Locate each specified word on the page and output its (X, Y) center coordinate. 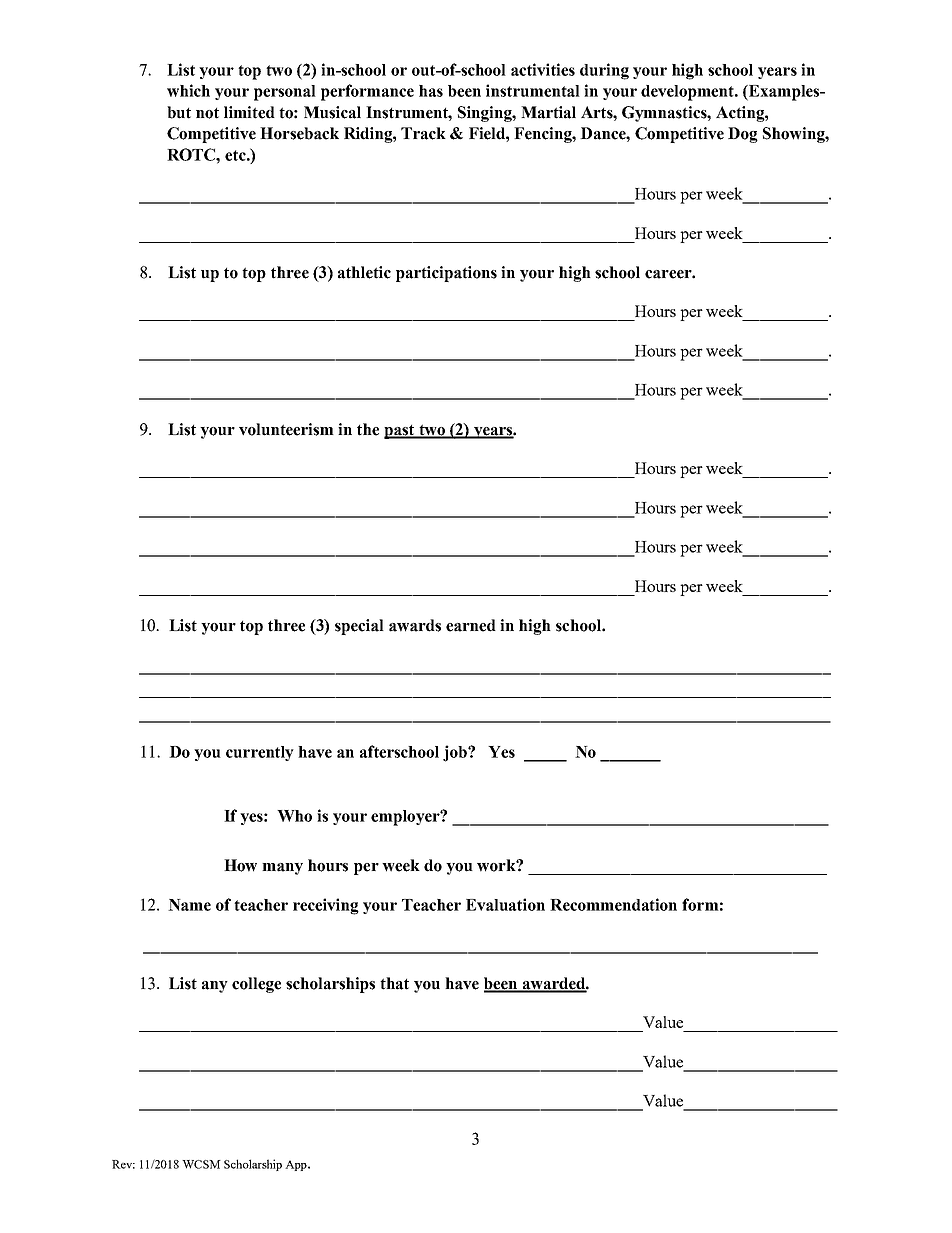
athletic (364, 272)
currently (260, 753)
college (256, 985)
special (359, 627)
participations (446, 274)
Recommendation (613, 904)
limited (249, 112)
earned (471, 625)
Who (294, 816)
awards (415, 625)
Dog (743, 135)
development (689, 93)
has (431, 91)
